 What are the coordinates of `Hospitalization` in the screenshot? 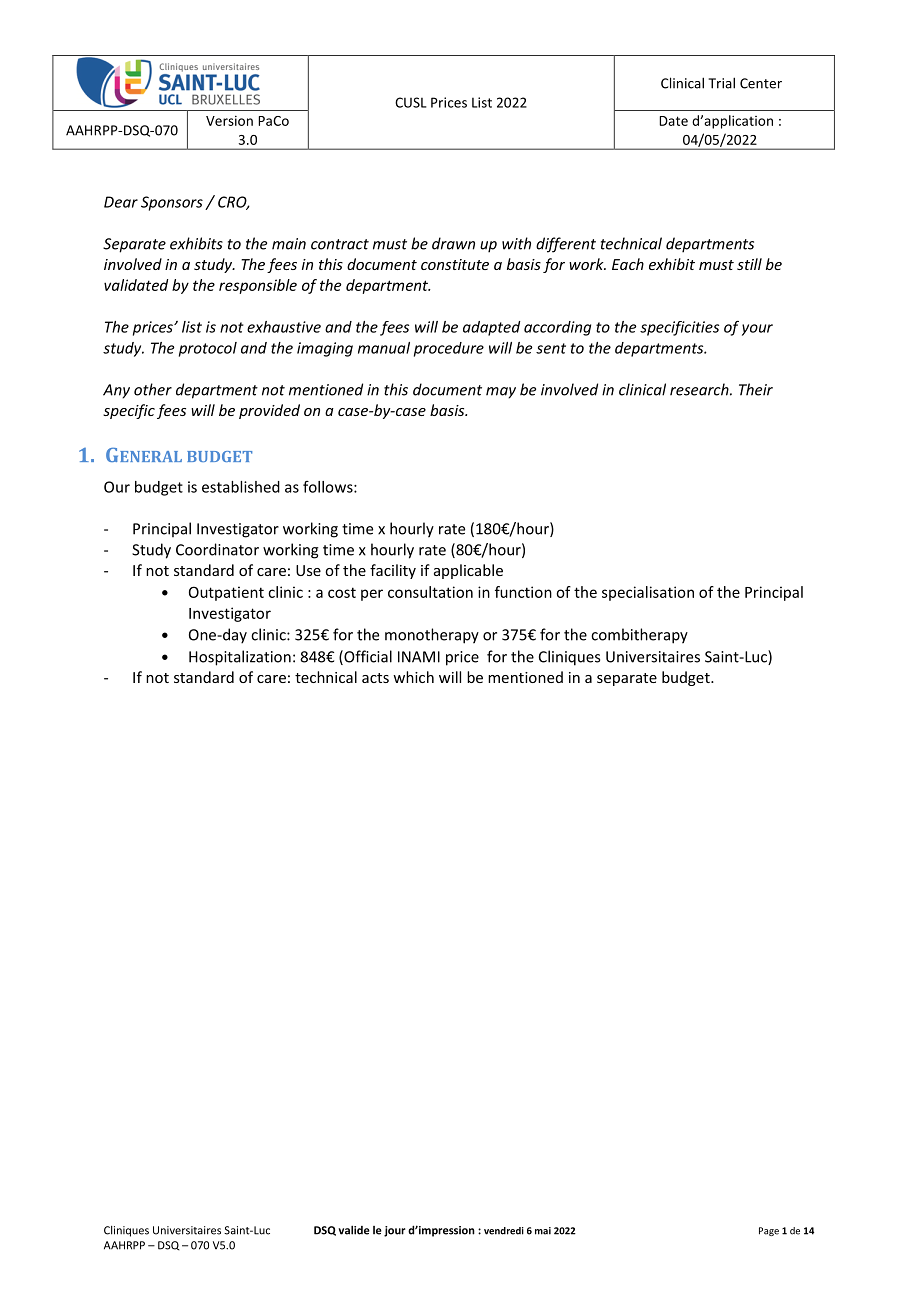 It's located at (240, 658).
